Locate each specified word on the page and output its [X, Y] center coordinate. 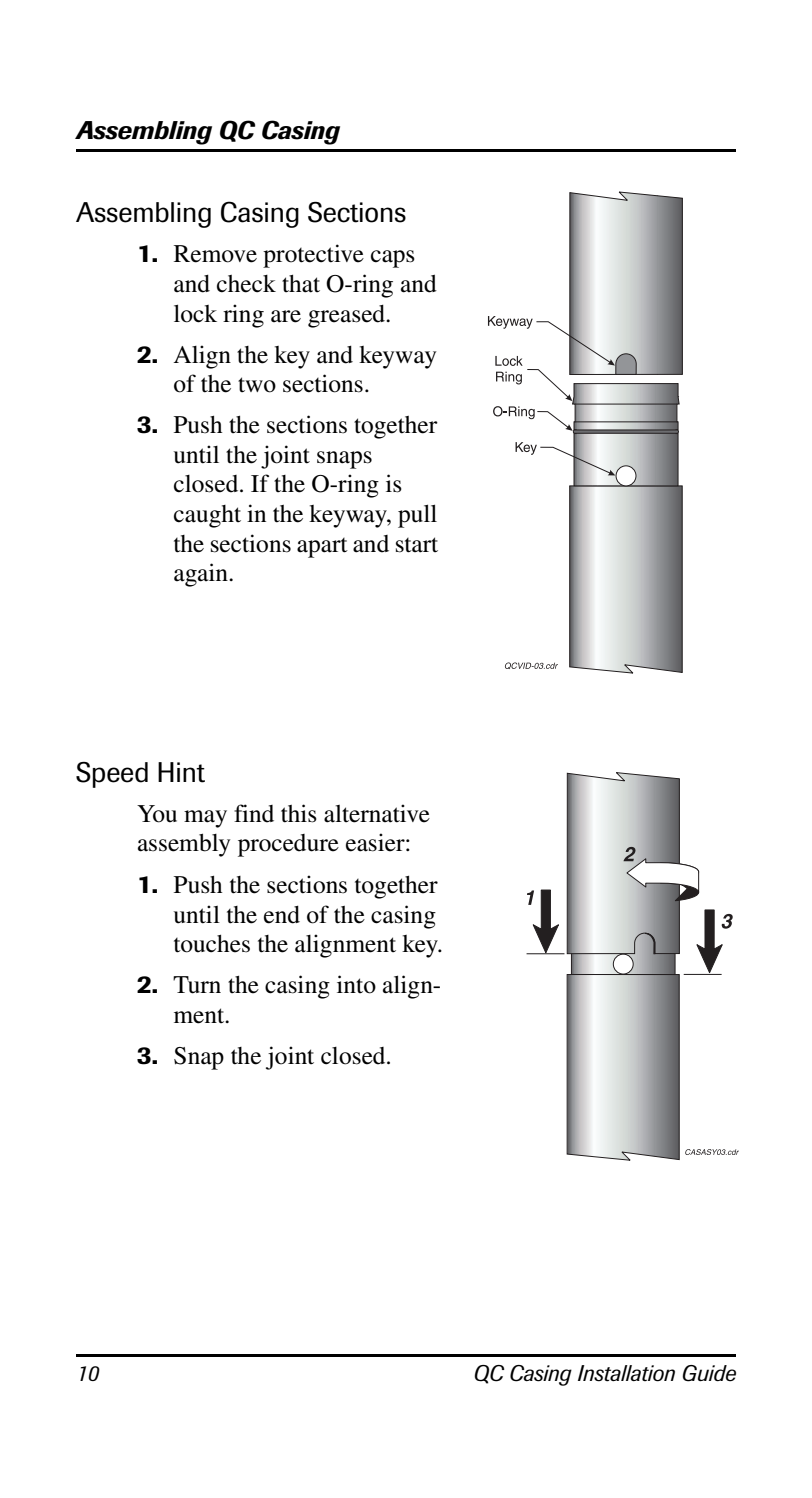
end [282, 915]
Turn [197, 985]
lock [195, 313]
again [202, 575]
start [417, 545]
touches [212, 944]
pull [417, 516]
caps [393, 259]
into [356, 984]
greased [348, 316]
